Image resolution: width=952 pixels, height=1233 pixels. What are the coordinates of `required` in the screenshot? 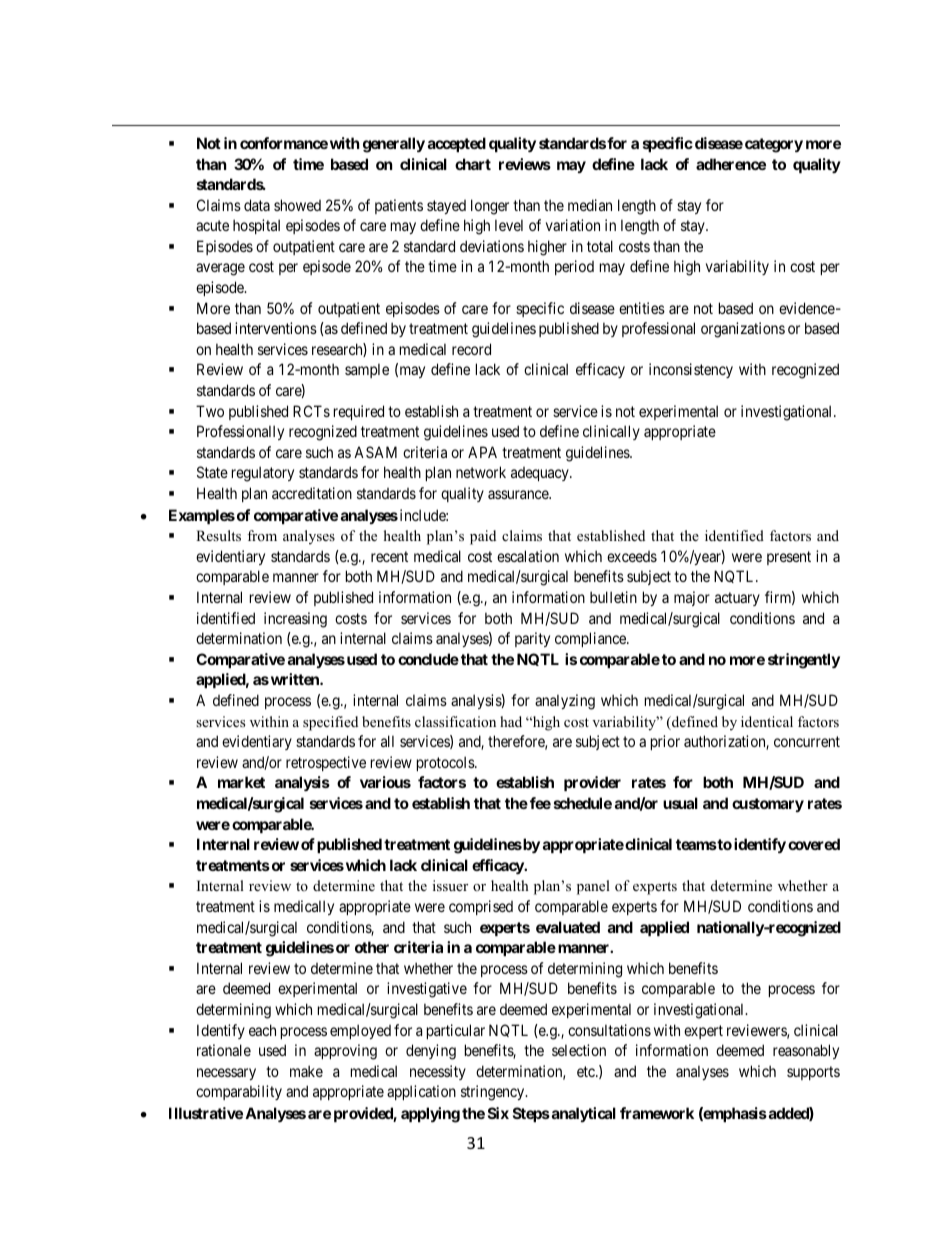 It's located at (359, 412).
